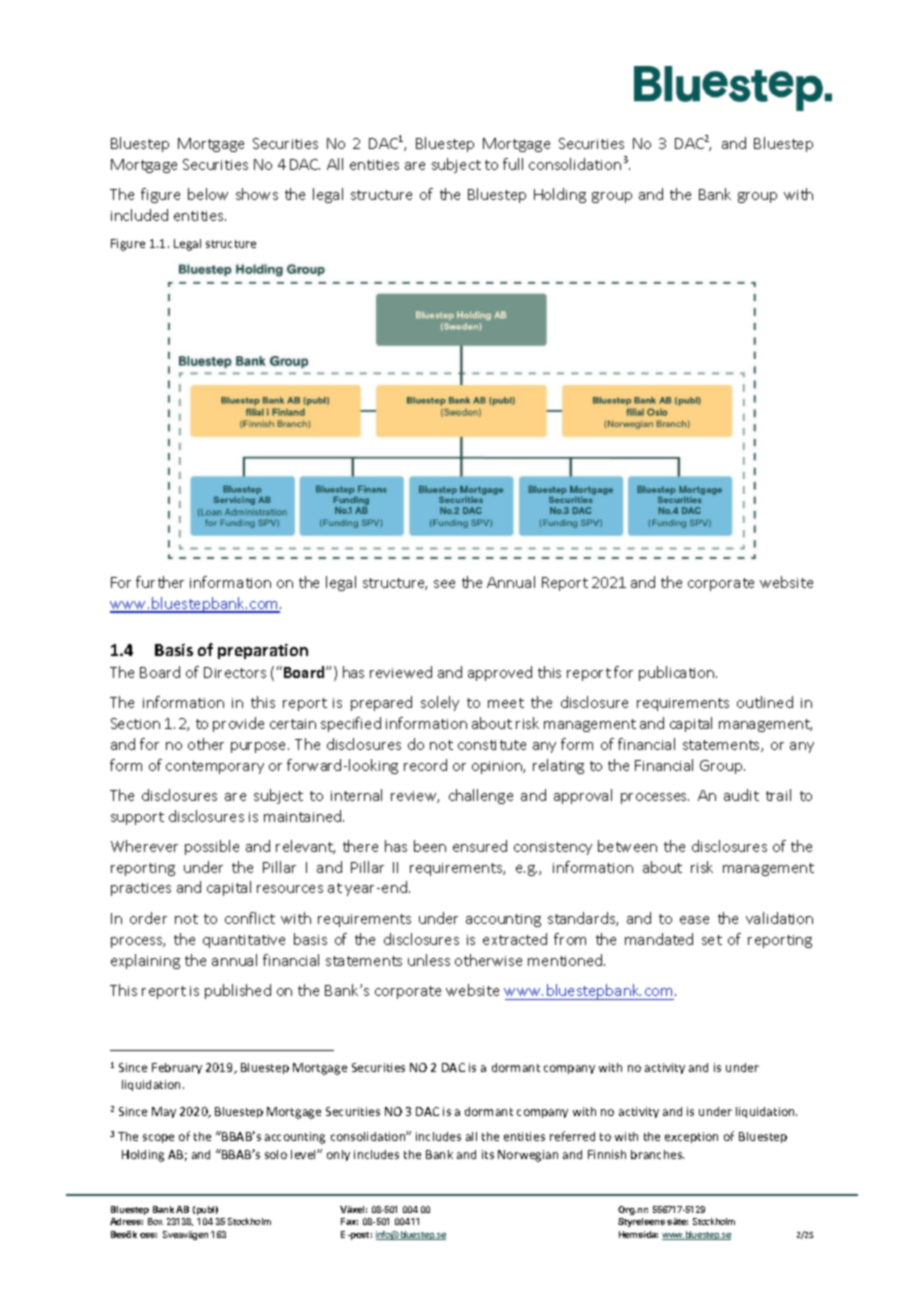  I want to click on outlined, so click(765, 702).
